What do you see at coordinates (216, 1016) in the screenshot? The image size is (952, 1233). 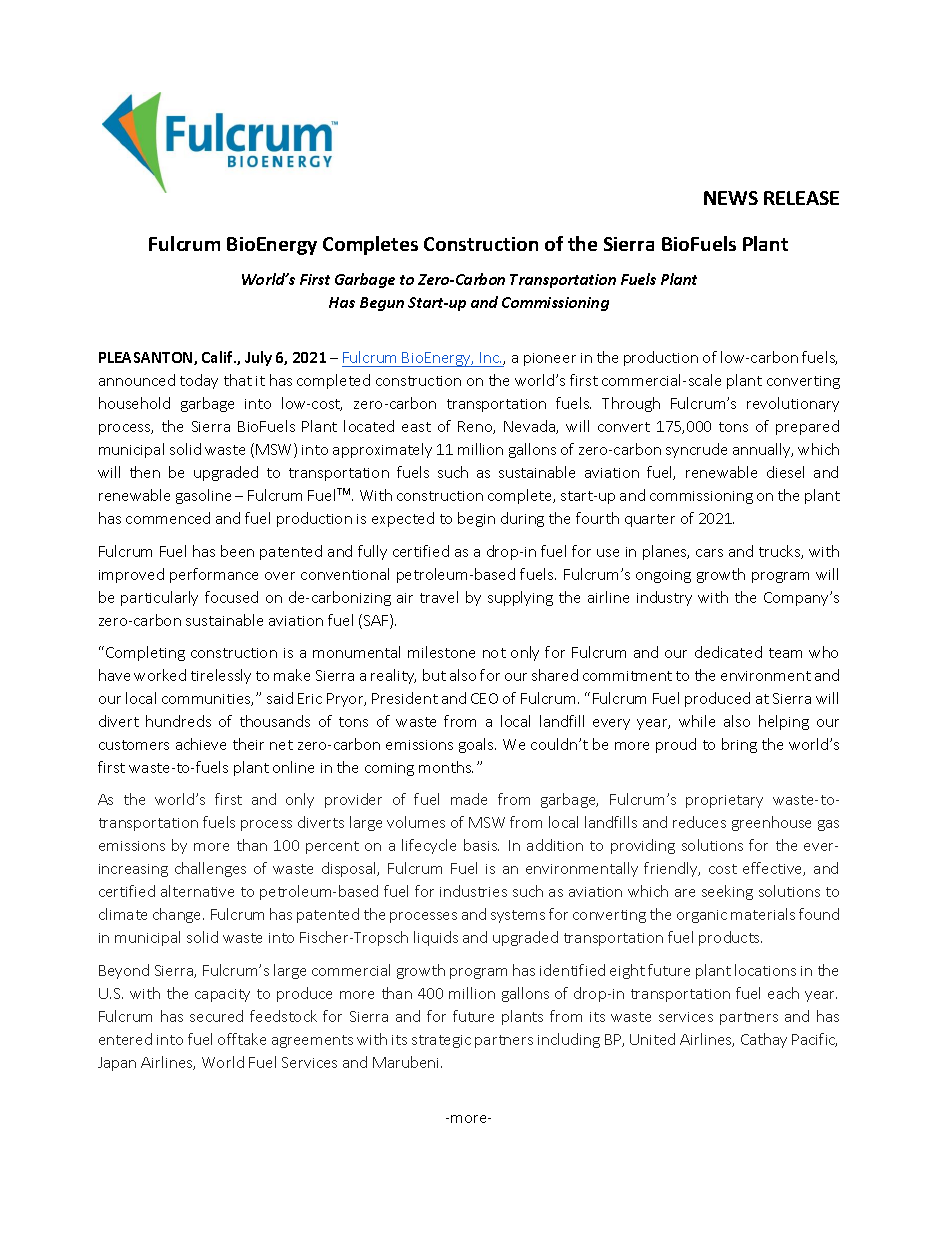 I see `secured` at bounding box center [216, 1016].
